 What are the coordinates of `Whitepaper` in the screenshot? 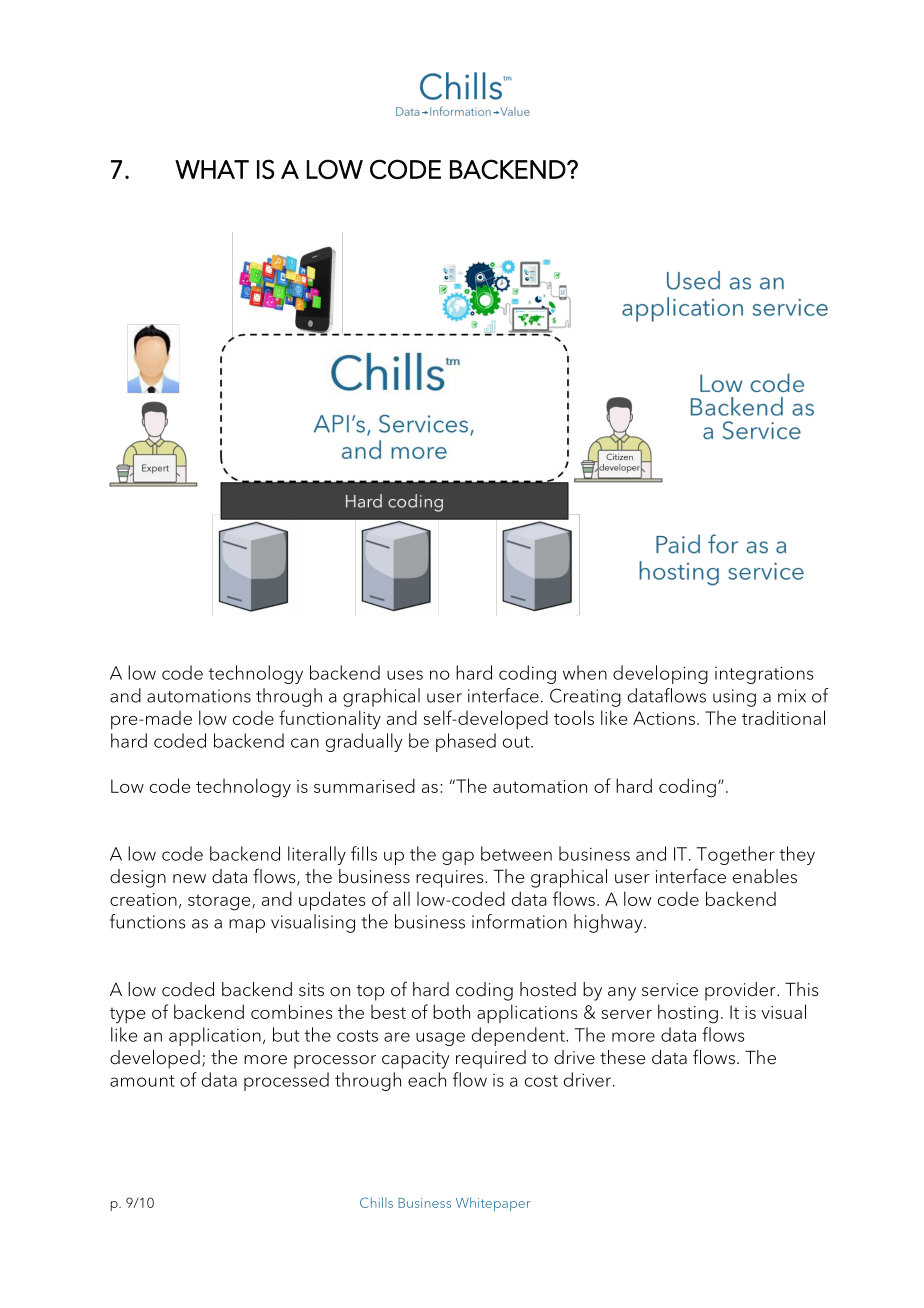 It's located at (493, 1204).
